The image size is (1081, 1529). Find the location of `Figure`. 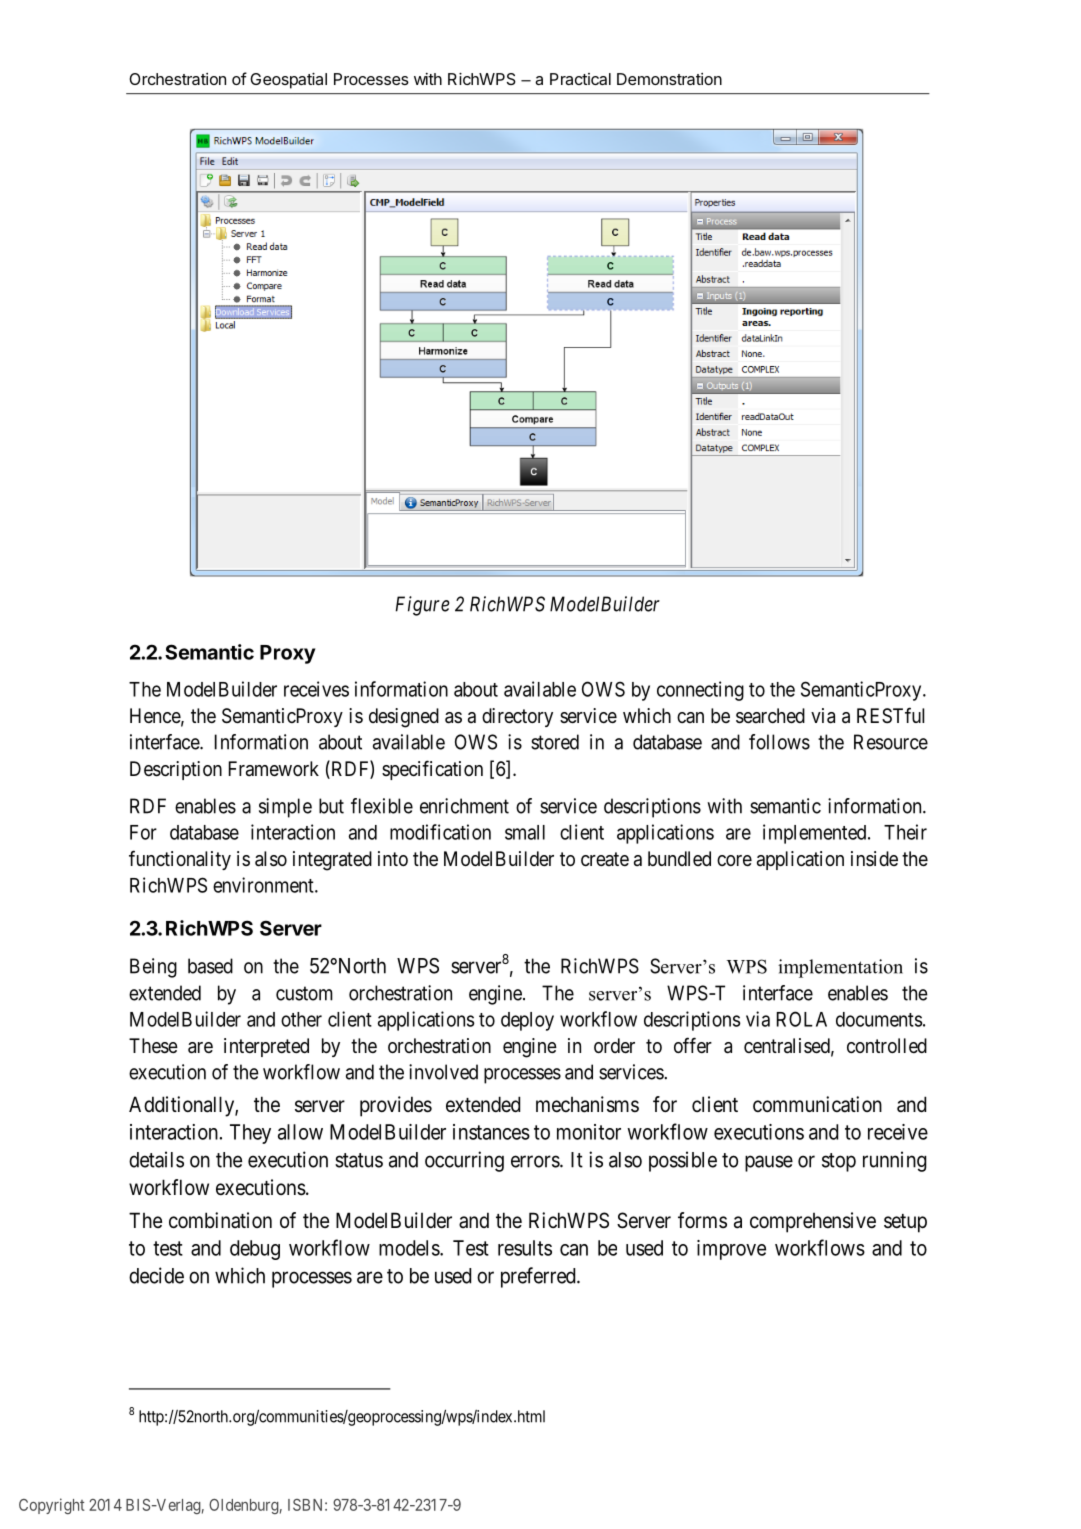

Figure is located at coordinates (422, 606).
